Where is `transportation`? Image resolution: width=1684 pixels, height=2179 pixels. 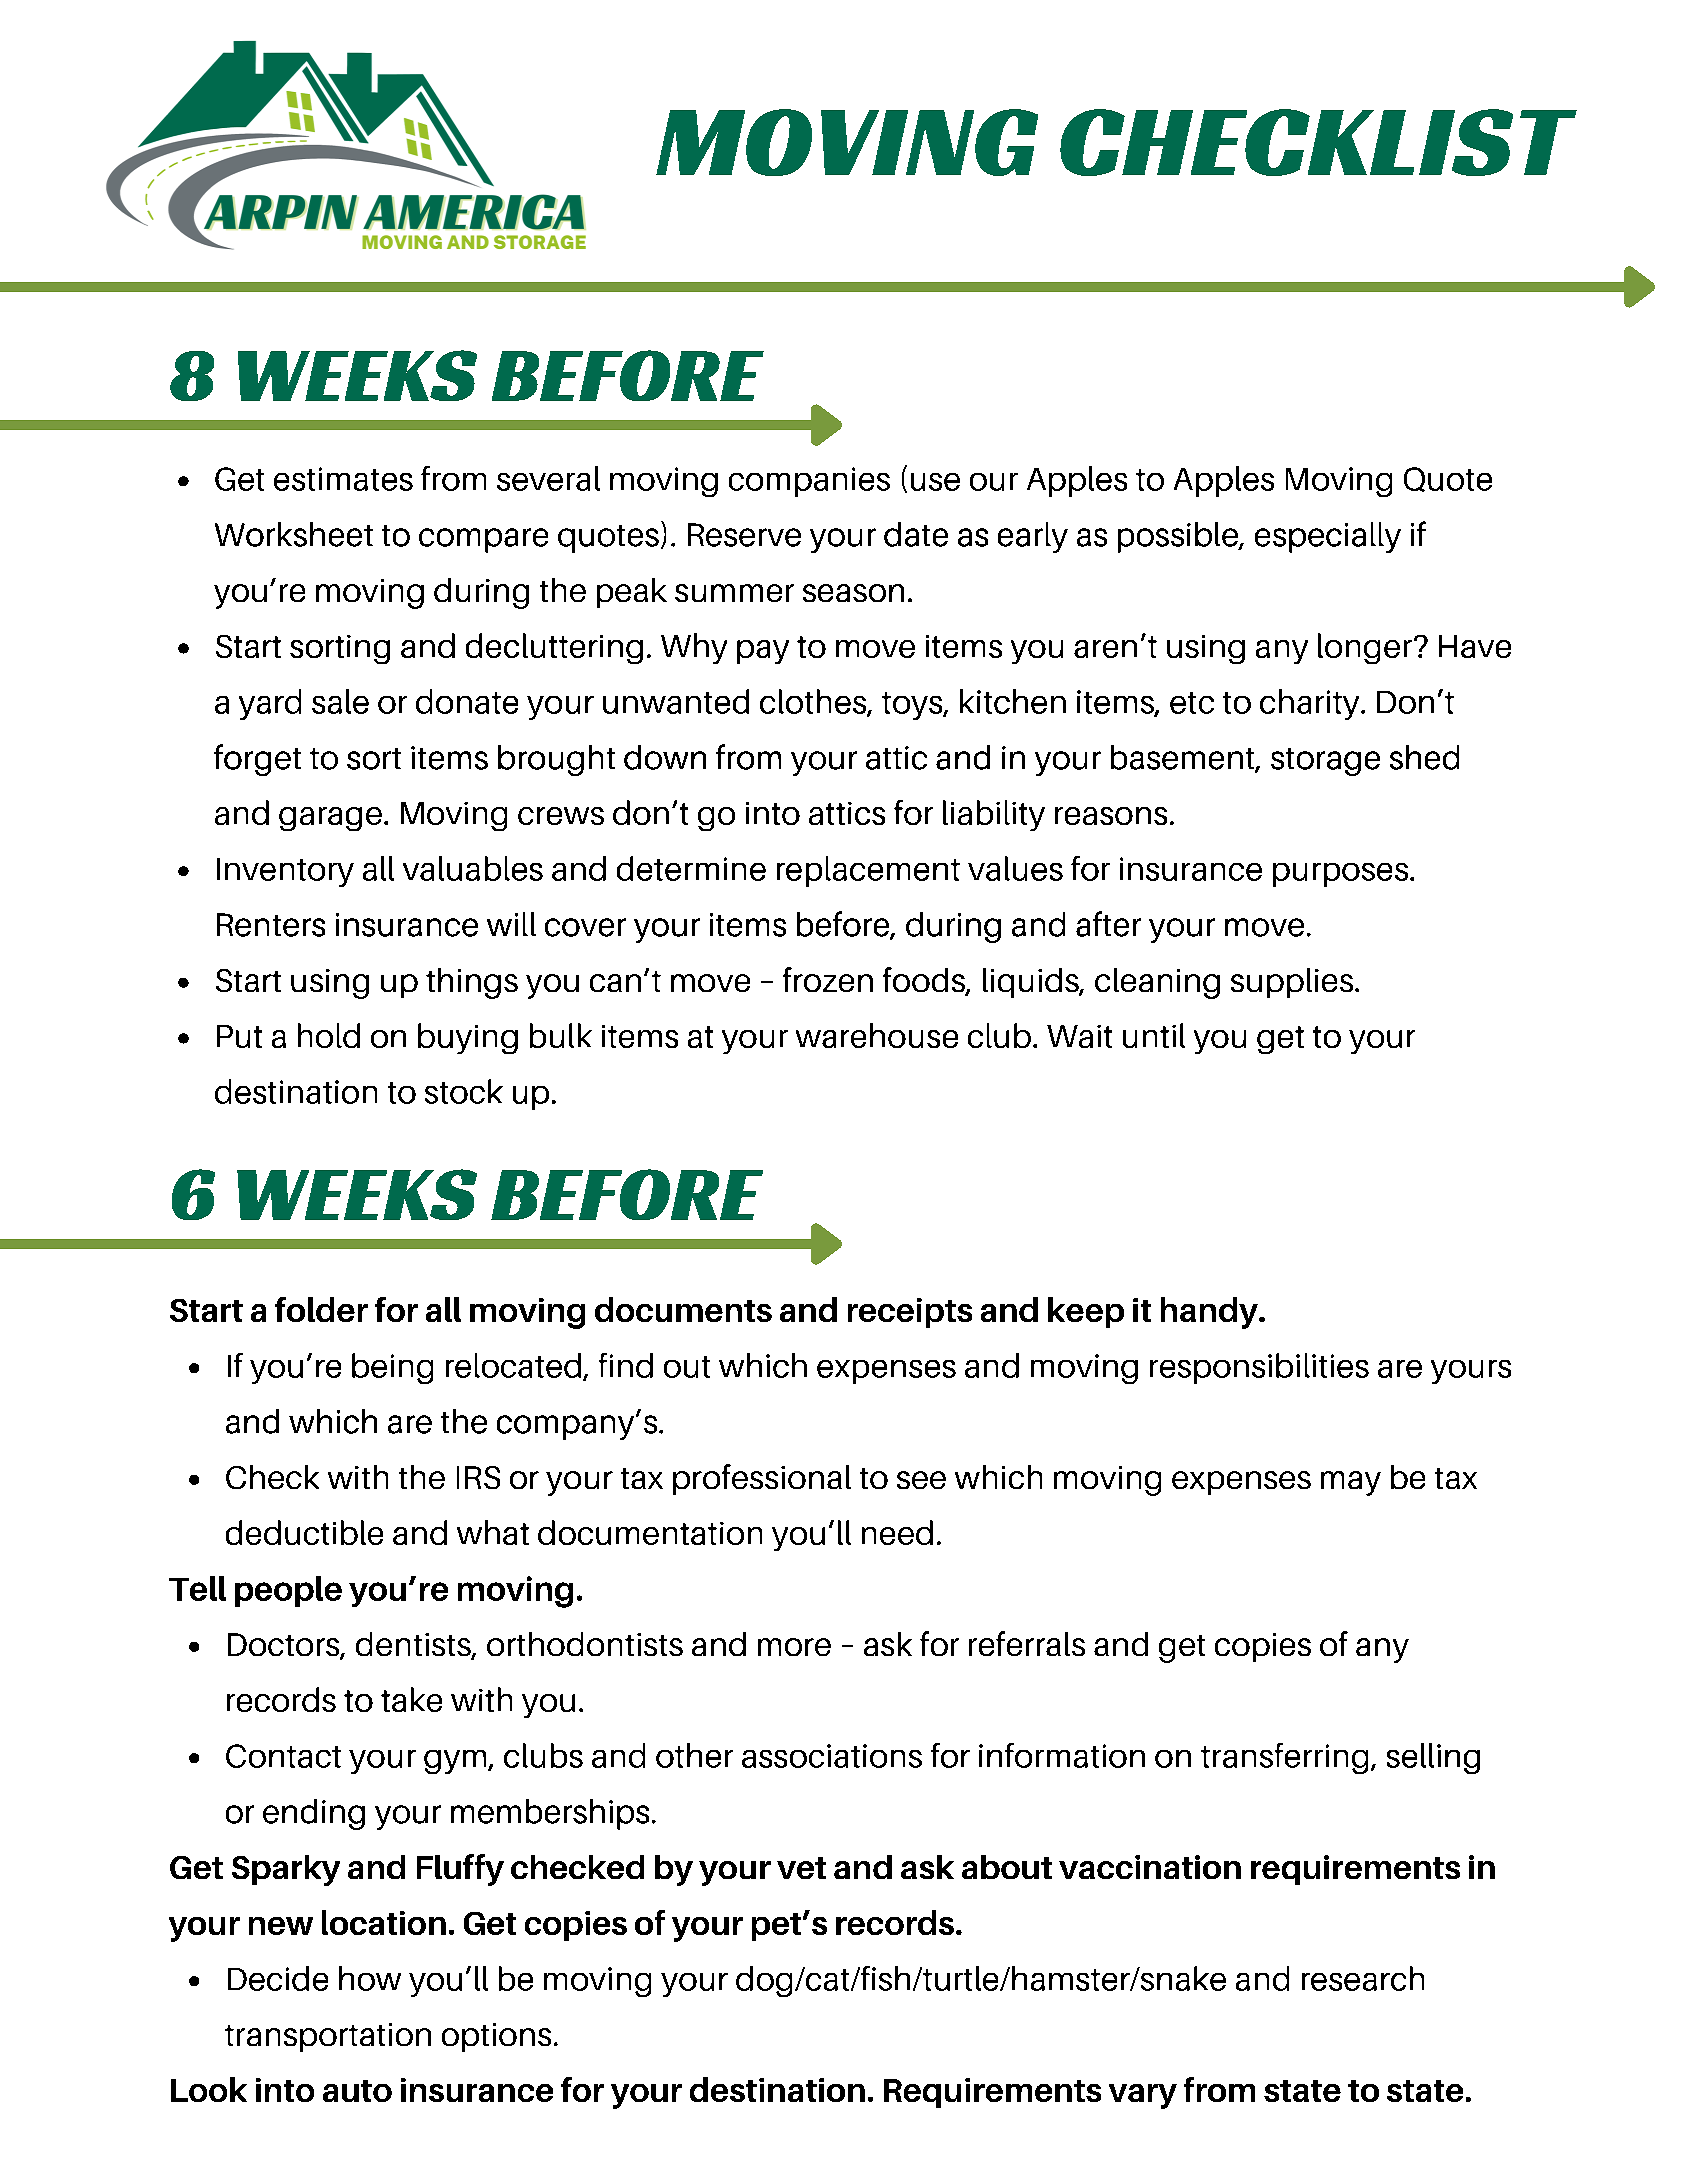
transportation is located at coordinates (328, 2037).
